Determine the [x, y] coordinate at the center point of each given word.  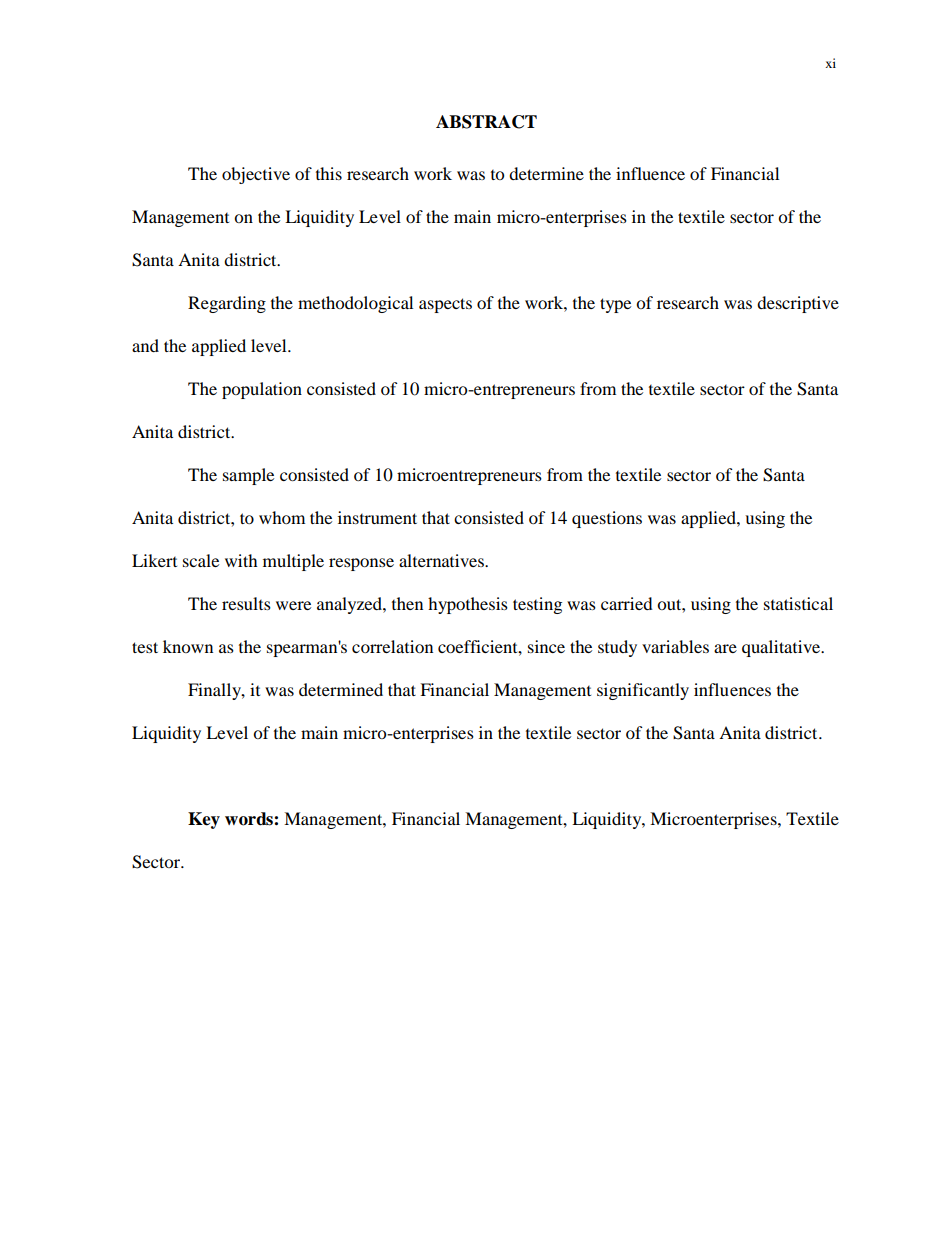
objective [256, 175]
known [188, 646]
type [615, 305]
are [725, 648]
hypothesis [468, 605]
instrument [377, 517]
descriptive [798, 304]
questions [607, 519]
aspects [445, 305]
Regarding [227, 304]
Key [204, 820]
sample [248, 476]
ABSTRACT [486, 122]
